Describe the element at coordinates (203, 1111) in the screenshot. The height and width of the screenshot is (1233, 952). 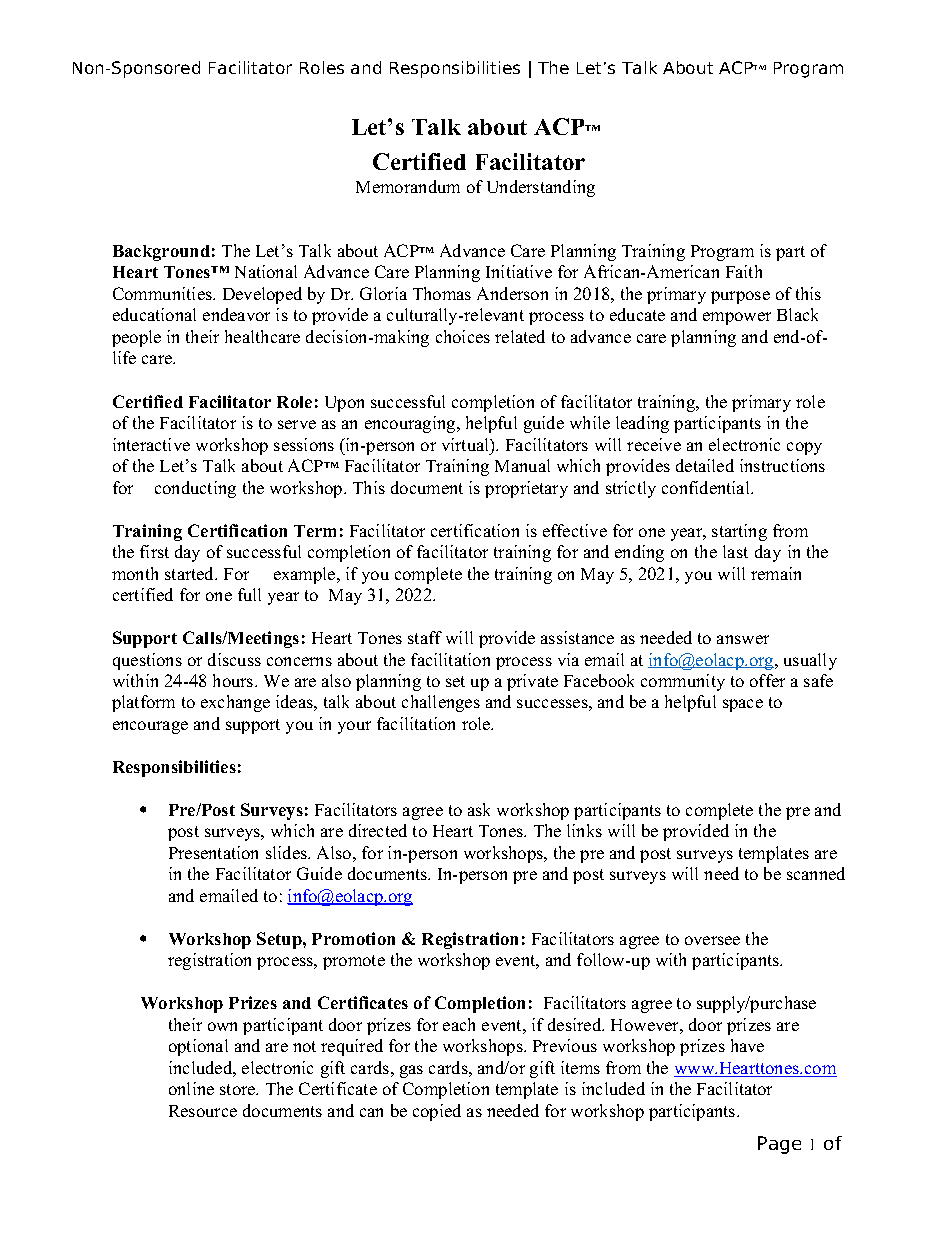
I see `Resource` at that location.
